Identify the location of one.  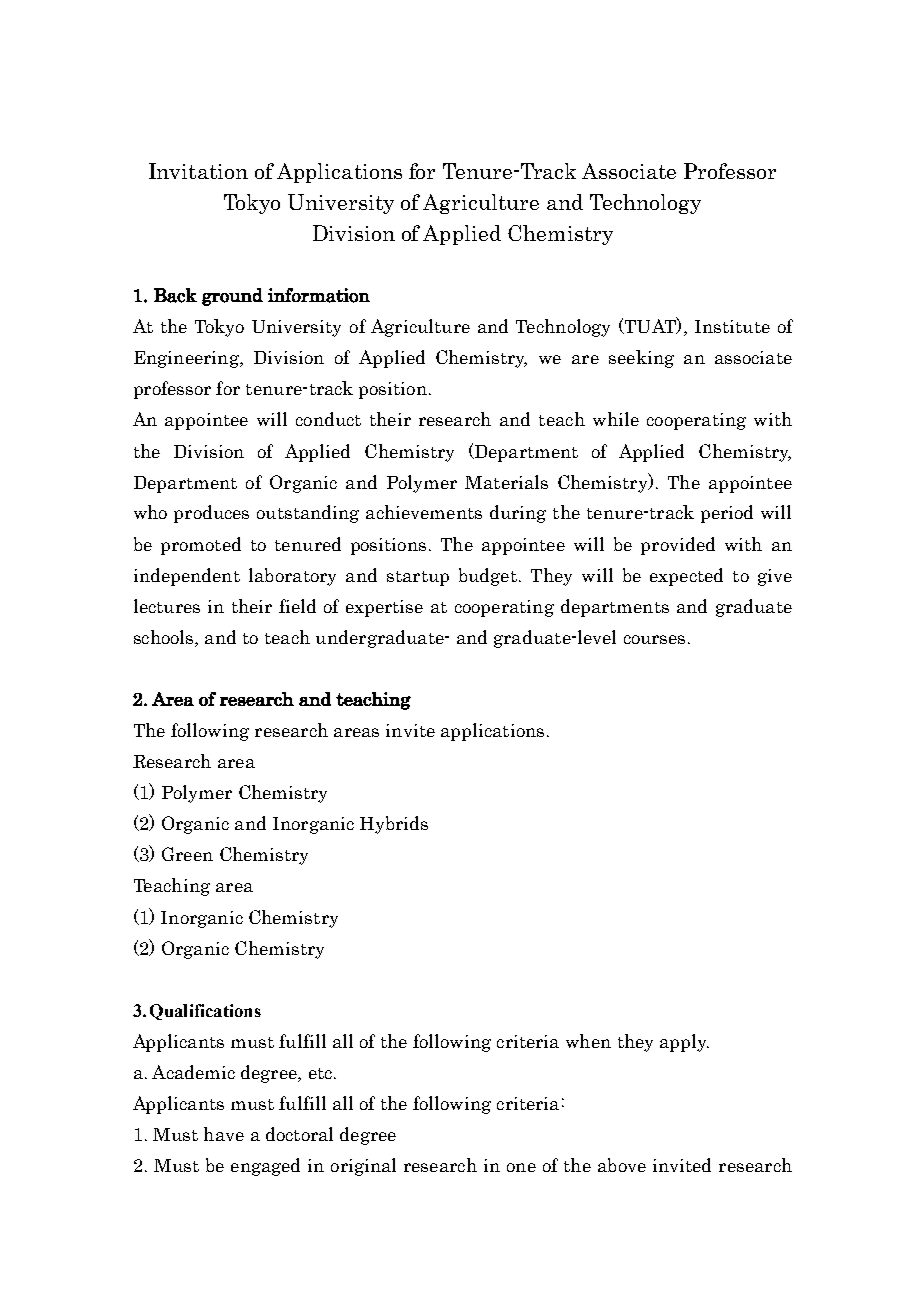
(521, 1167).
